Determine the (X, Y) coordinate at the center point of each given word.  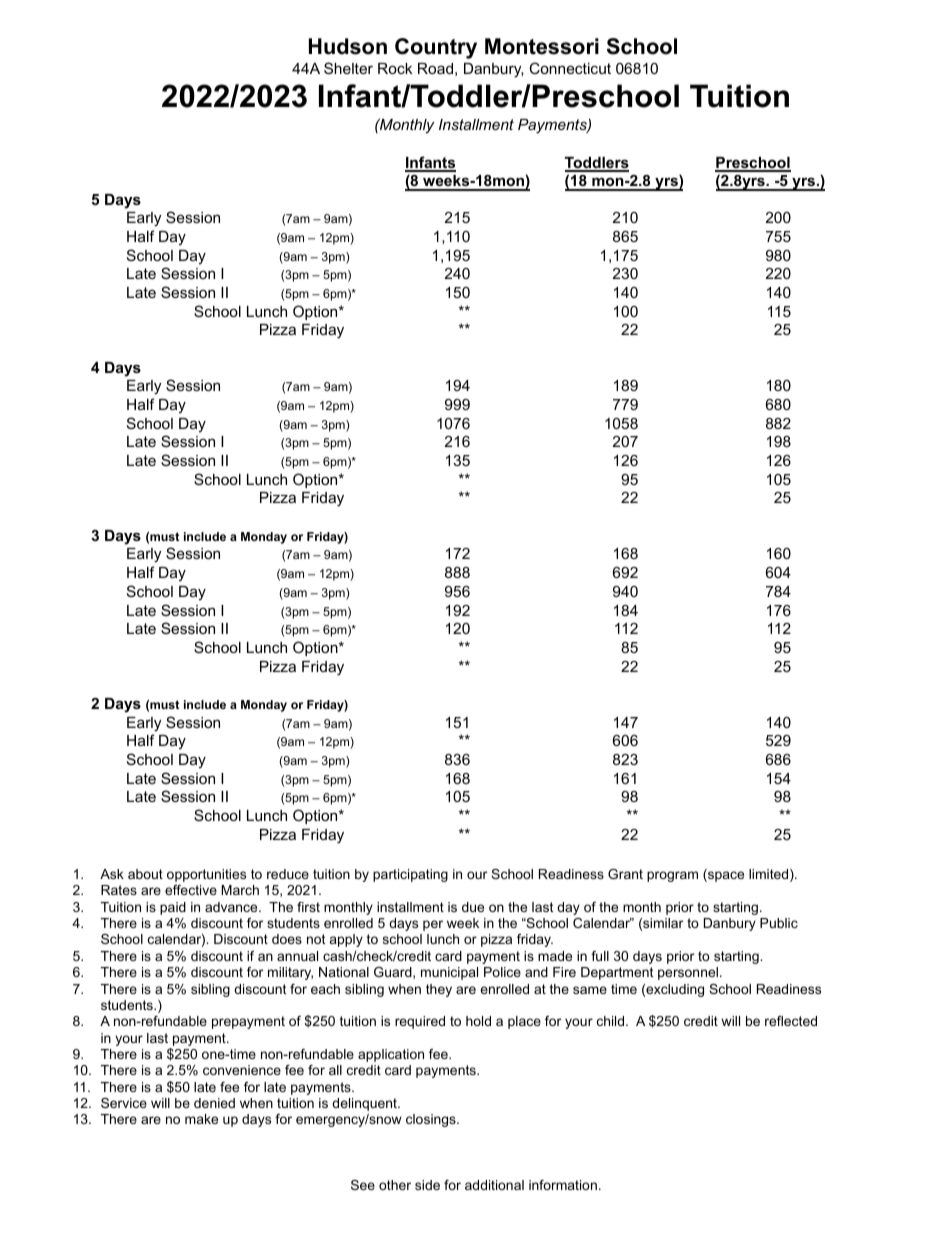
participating (410, 875)
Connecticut (570, 68)
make (201, 1119)
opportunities (206, 875)
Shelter (348, 68)
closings (432, 1120)
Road (435, 68)
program (672, 876)
